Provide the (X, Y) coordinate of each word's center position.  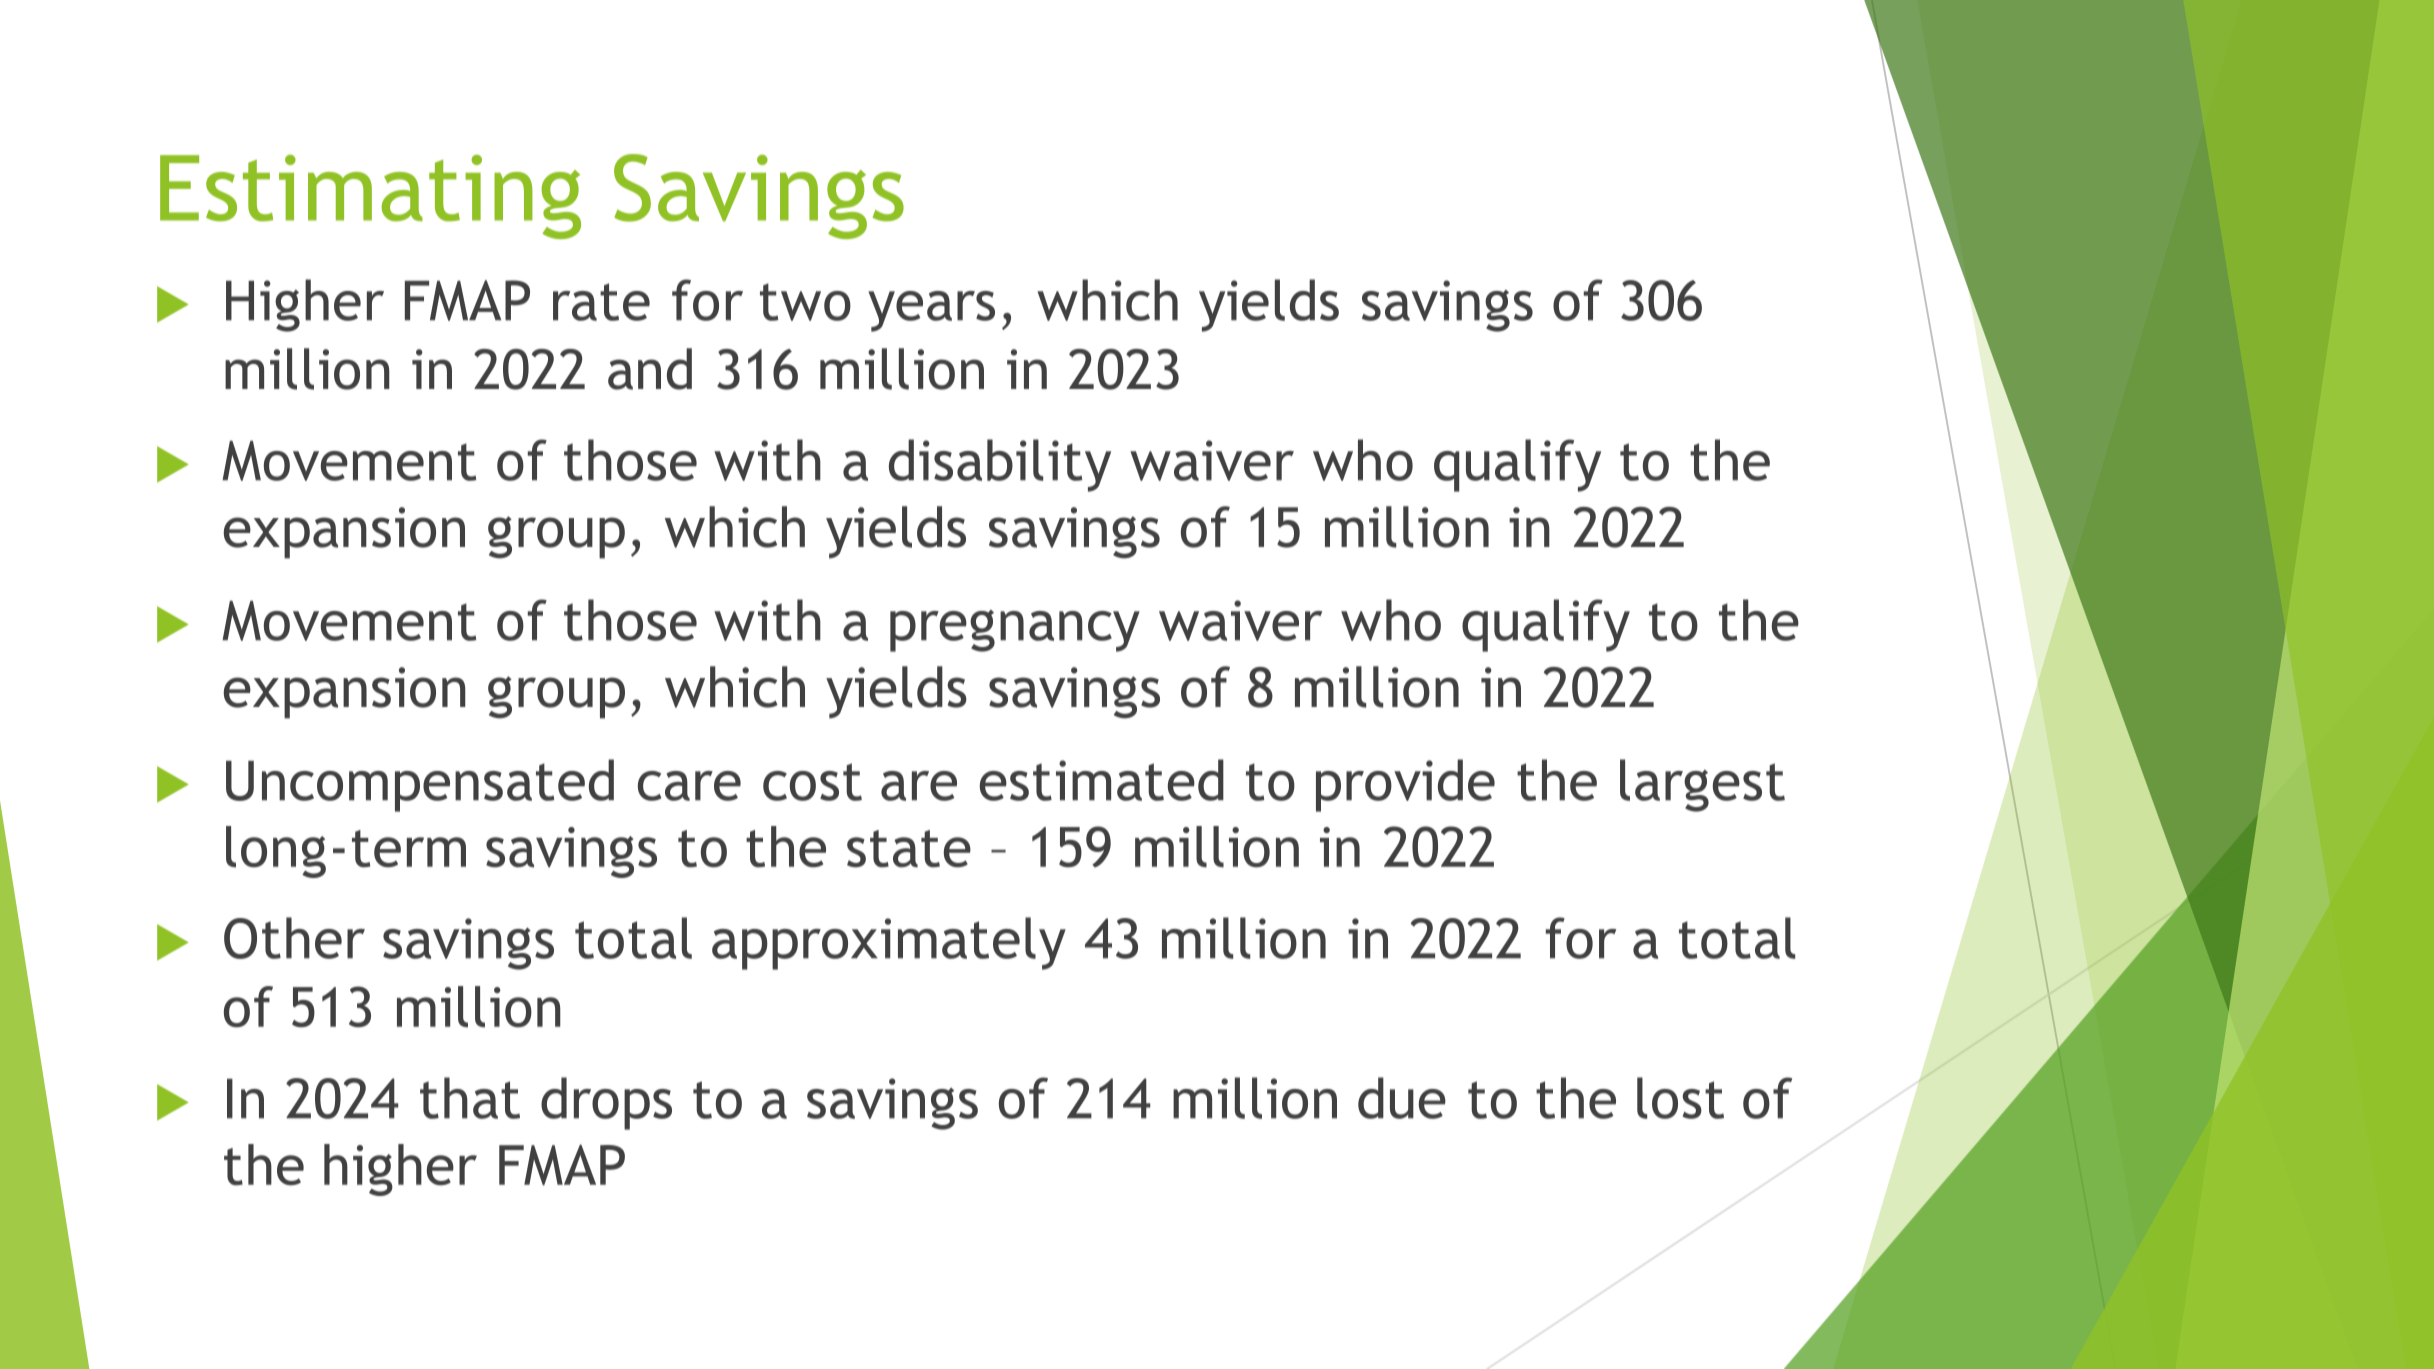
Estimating (370, 197)
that (470, 1098)
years (931, 311)
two (805, 302)
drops (606, 1103)
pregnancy (1015, 631)
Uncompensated (420, 785)
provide (1405, 785)
